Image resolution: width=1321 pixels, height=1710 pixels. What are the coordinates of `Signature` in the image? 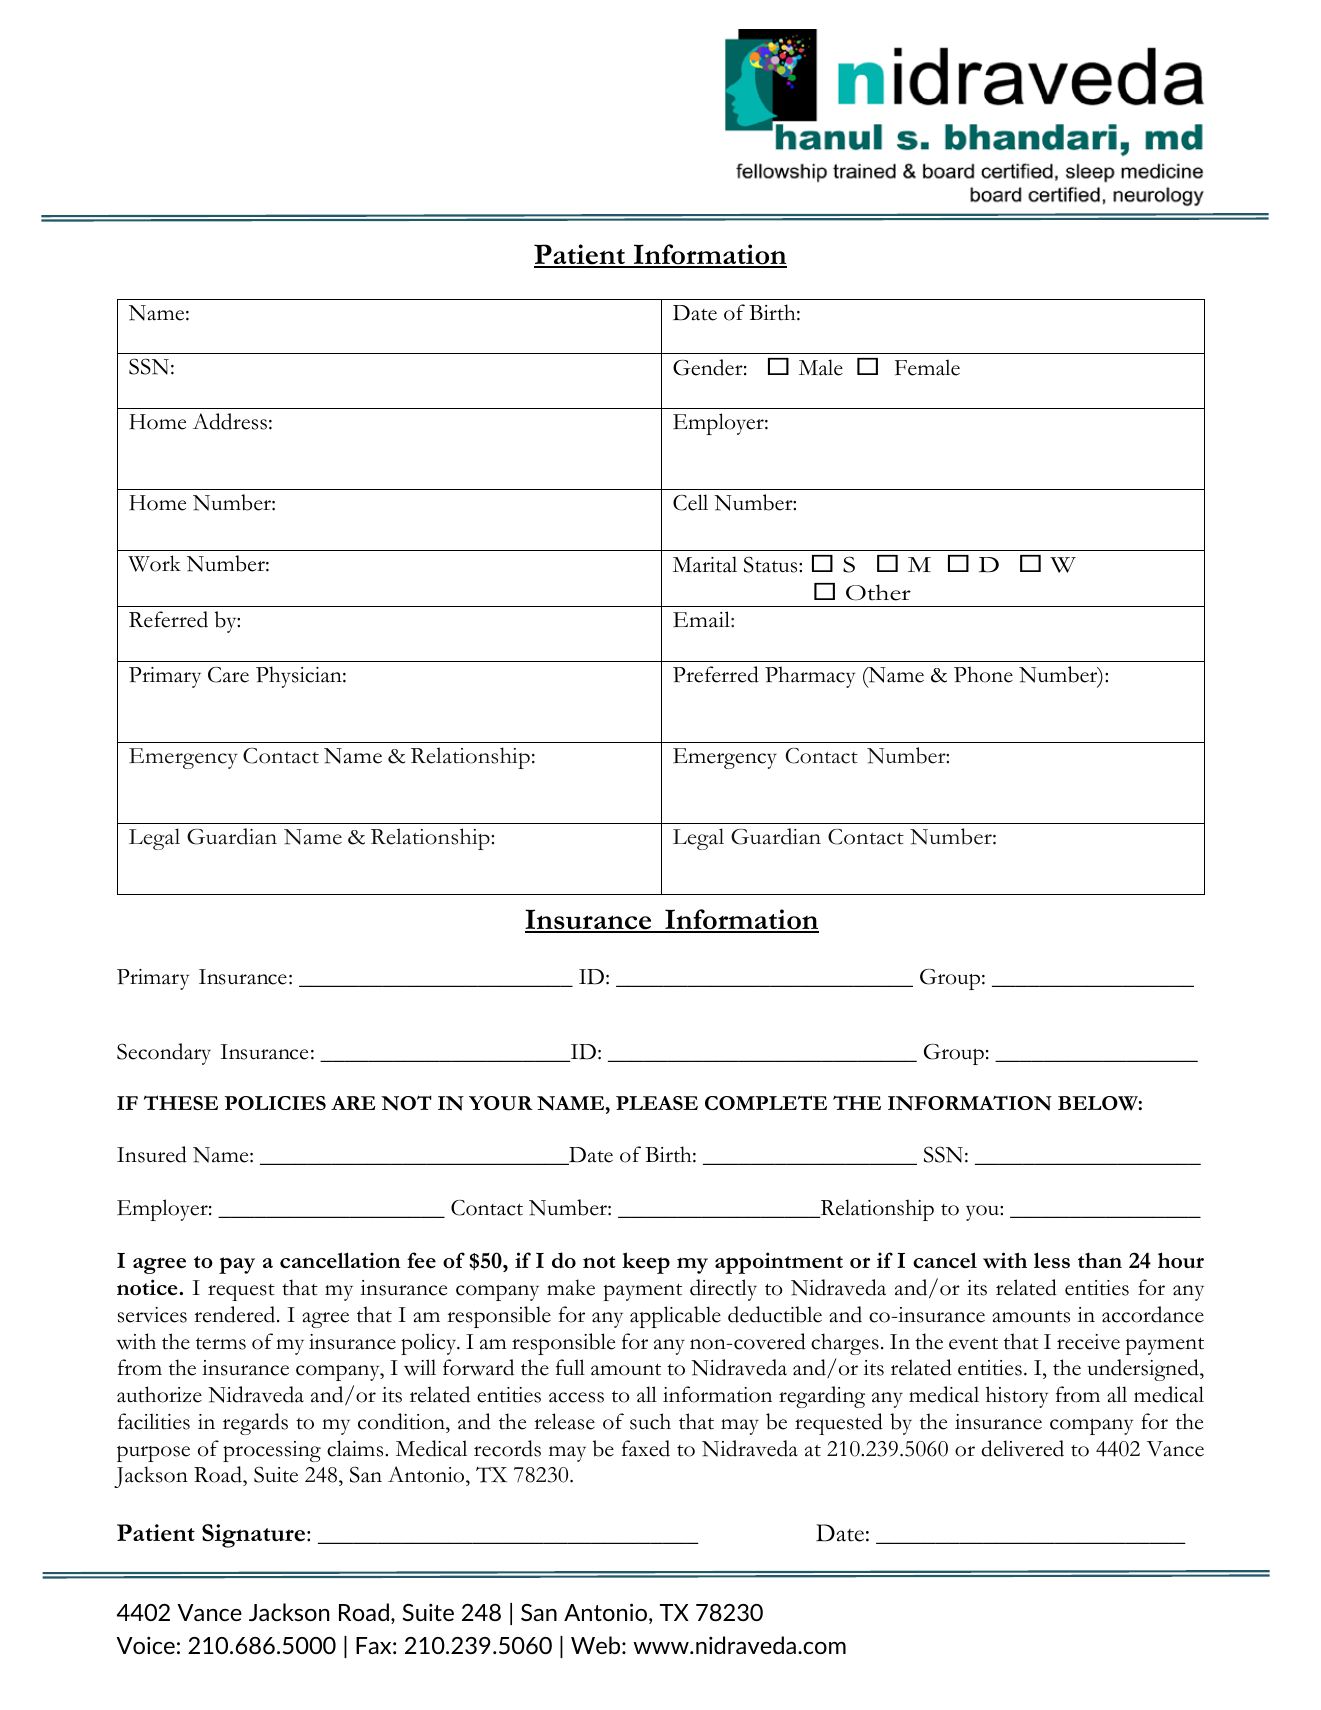 It's located at (255, 1536).
